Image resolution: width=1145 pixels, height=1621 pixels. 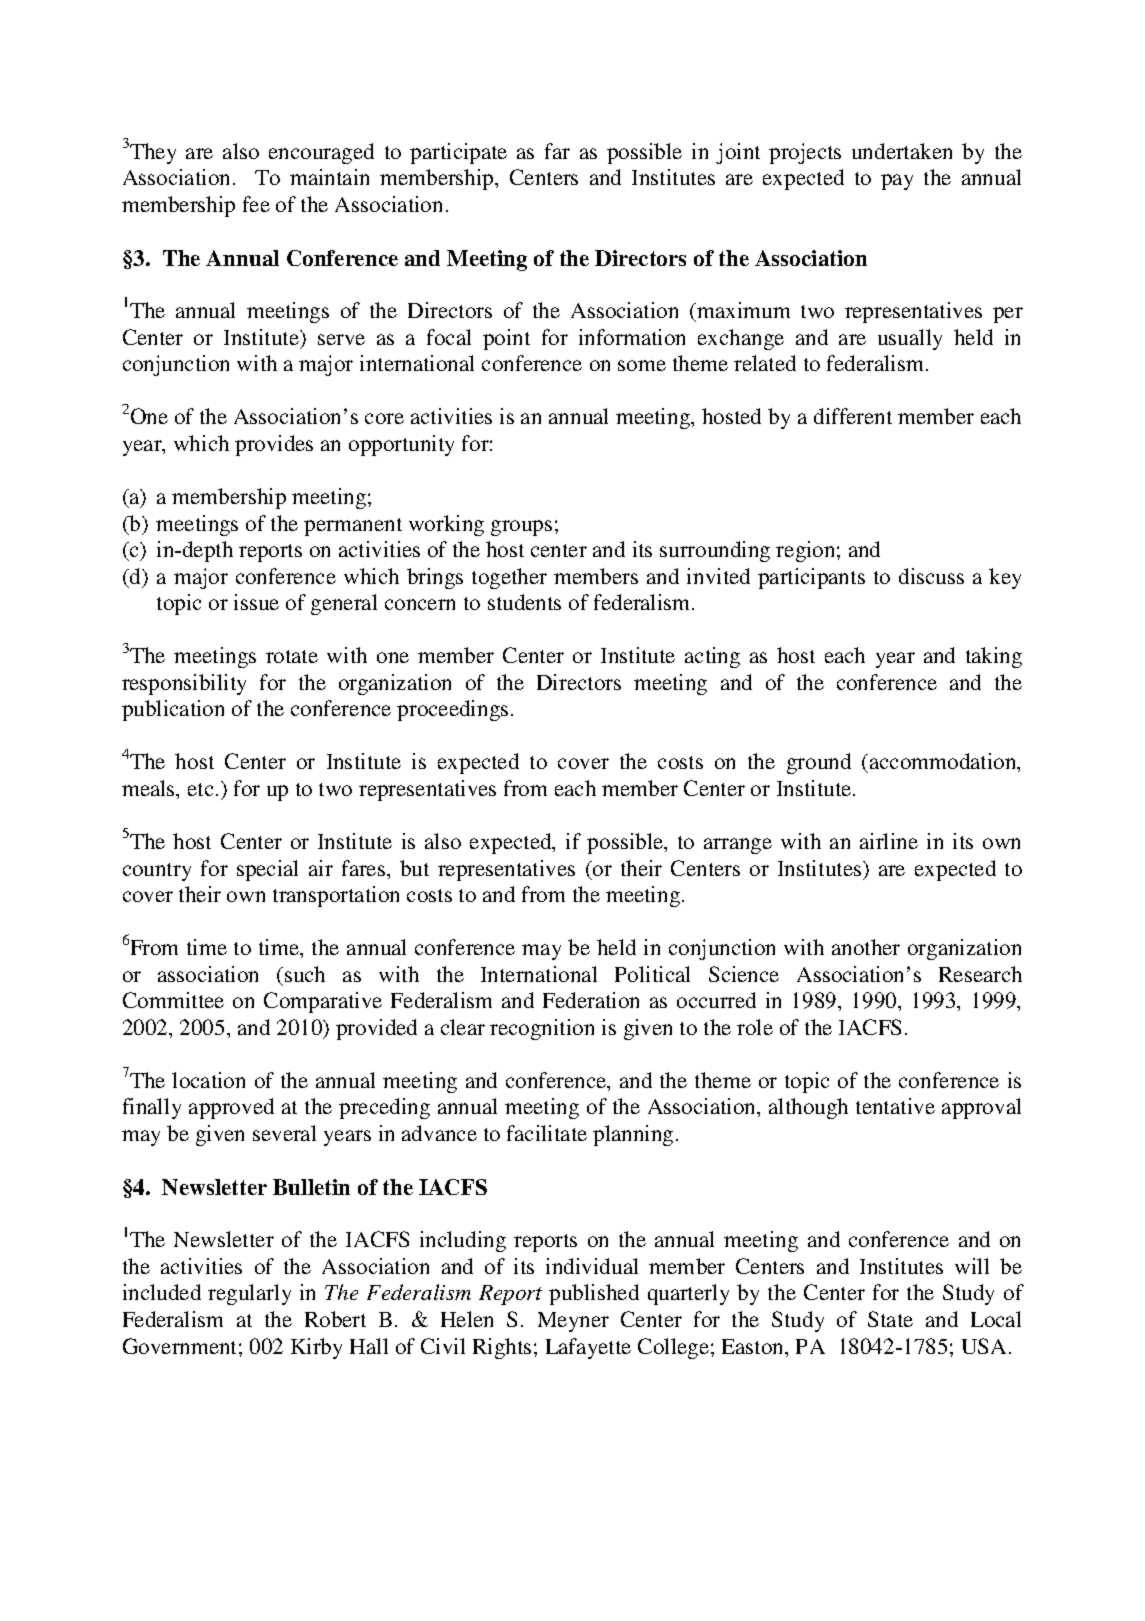 What do you see at coordinates (458, 153) in the screenshot?
I see `participate` at bounding box center [458, 153].
